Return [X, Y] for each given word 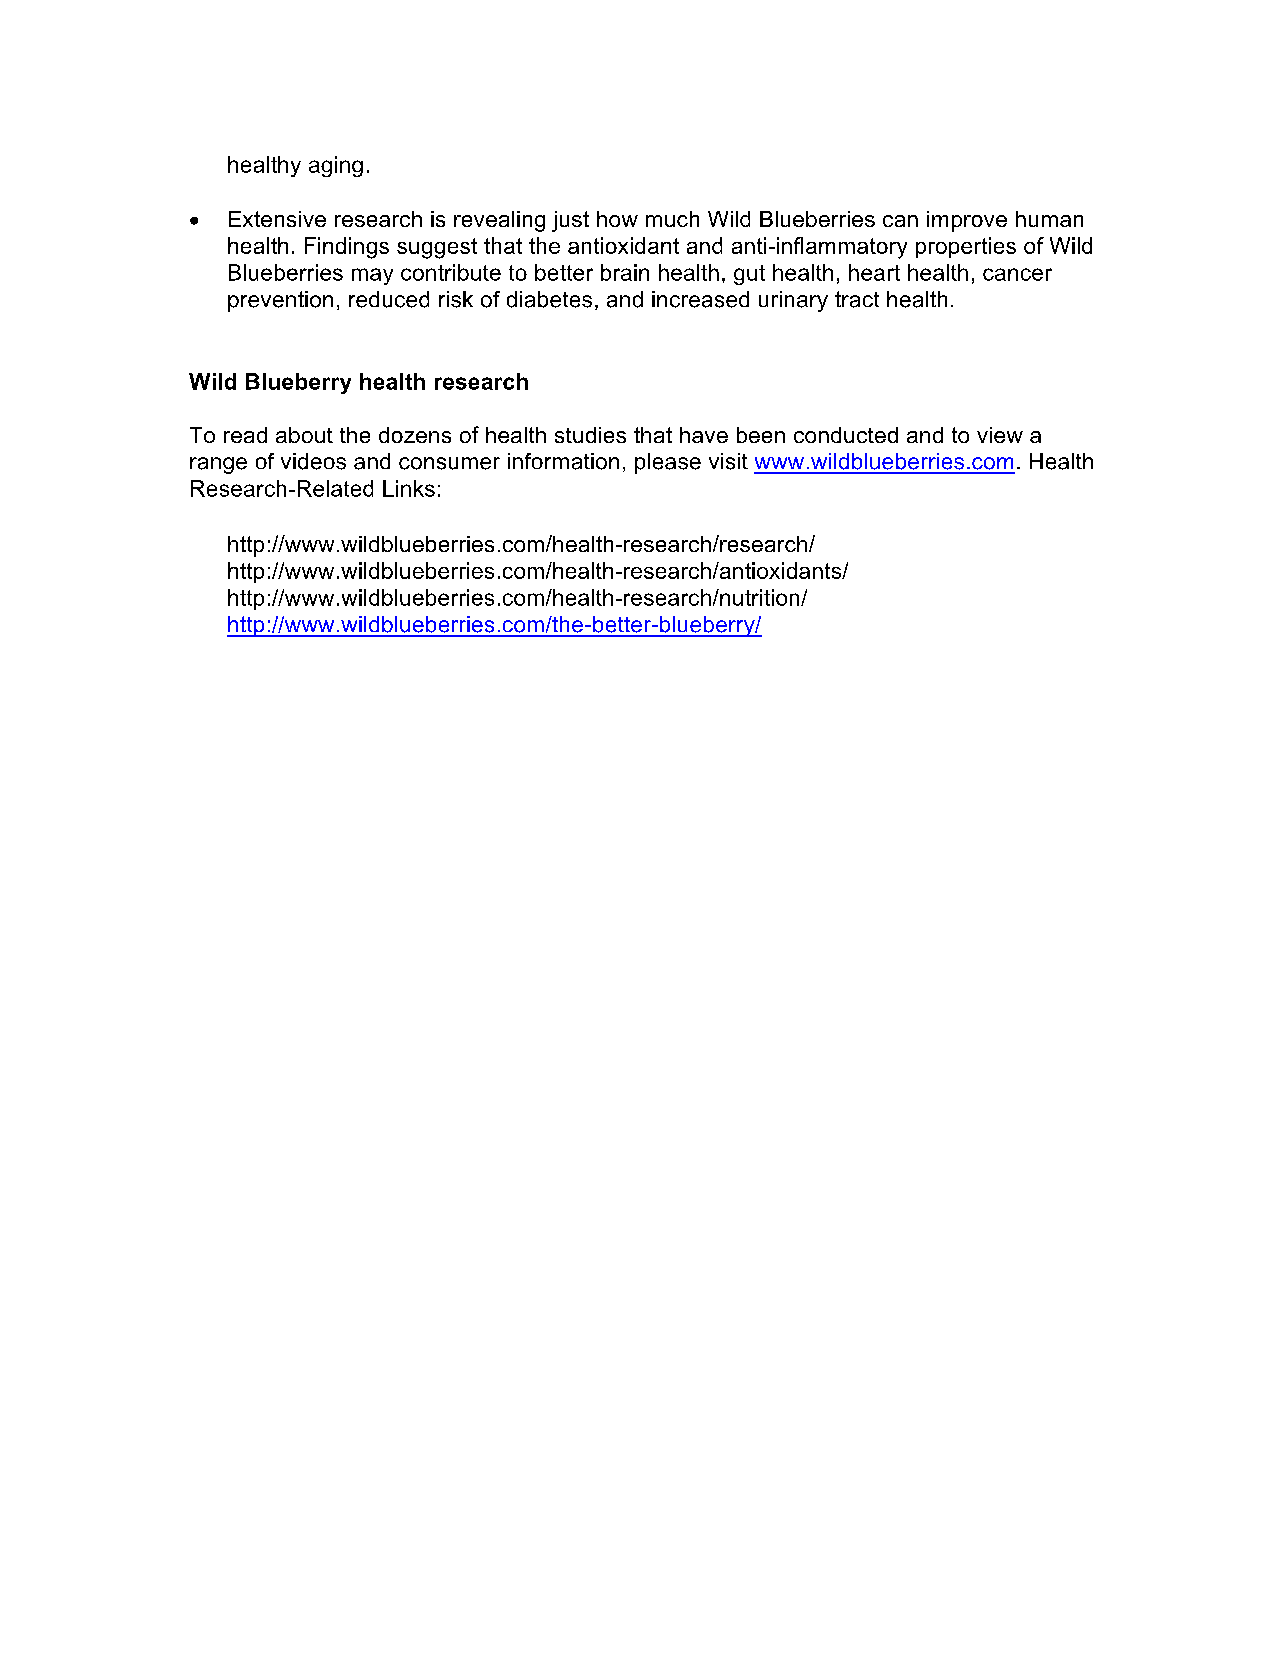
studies [590, 435]
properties [966, 247]
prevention [280, 301]
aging [336, 166]
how [617, 219]
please [668, 463]
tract [857, 299]
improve [967, 221]
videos [313, 461]
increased [700, 299]
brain [625, 272]
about [304, 435]
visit [728, 461]
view [1000, 435]
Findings [347, 248]
